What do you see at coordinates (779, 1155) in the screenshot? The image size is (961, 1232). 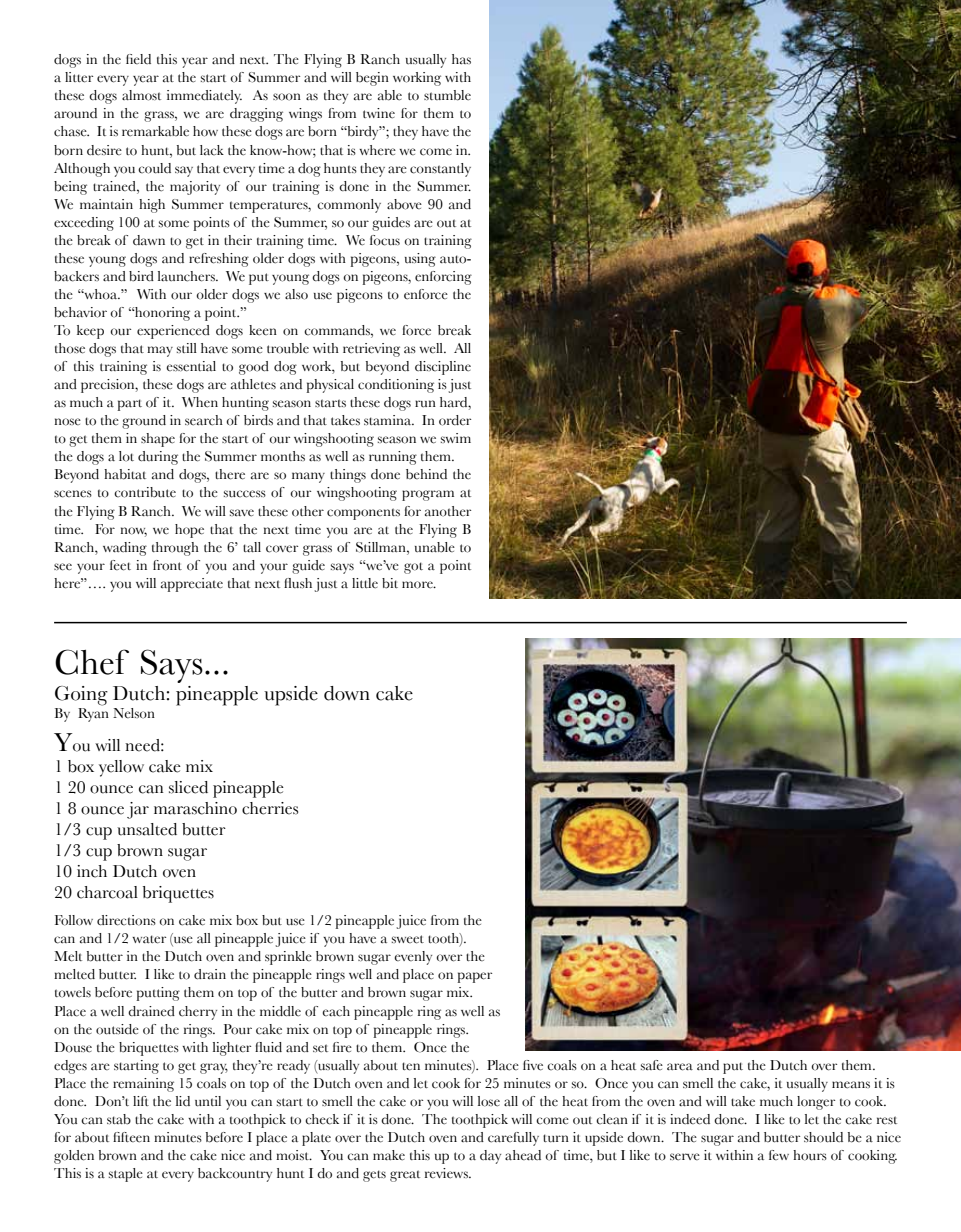 I see `few` at bounding box center [779, 1155].
